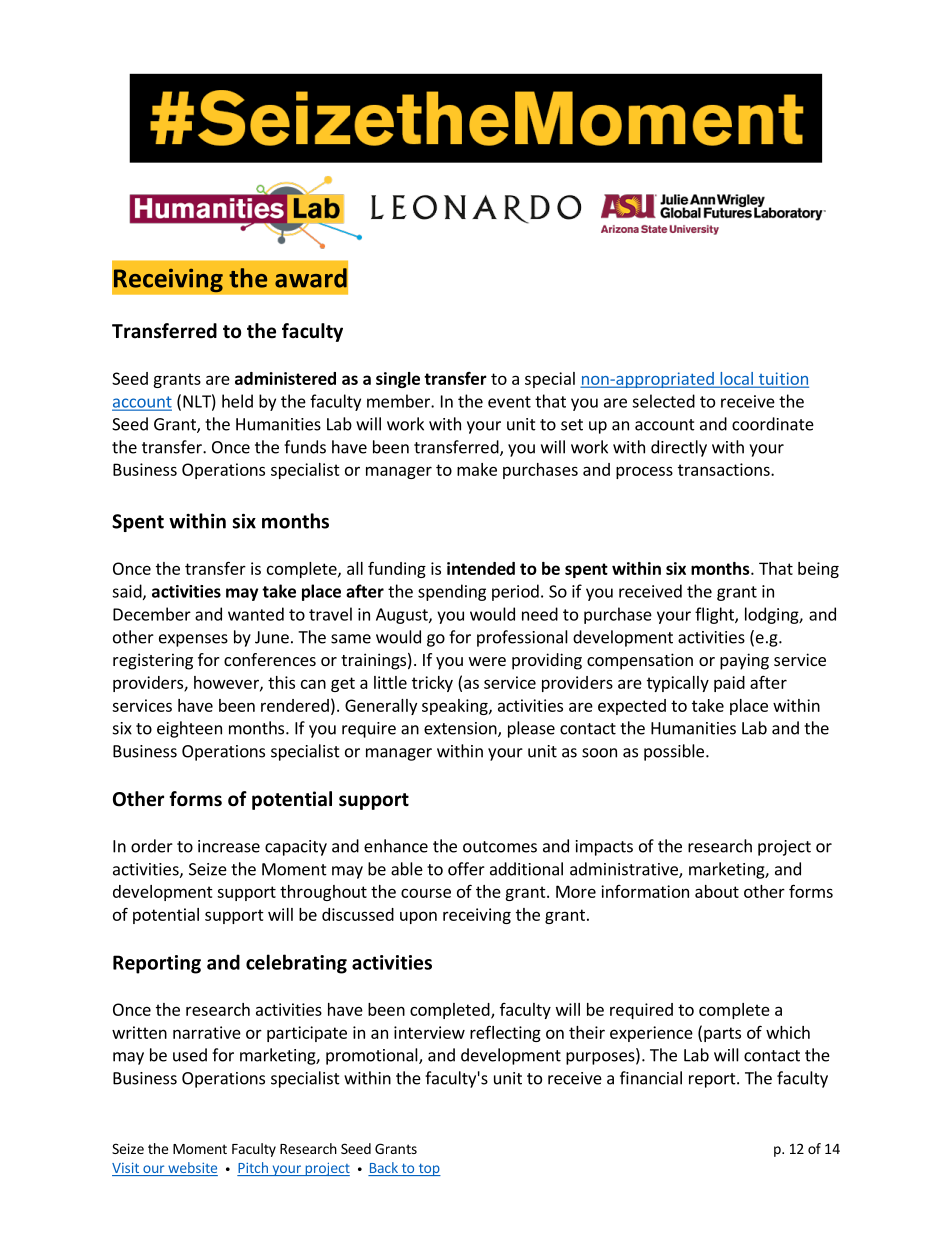  Describe the element at coordinates (192, 1169) in the page. I see `website` at that location.
